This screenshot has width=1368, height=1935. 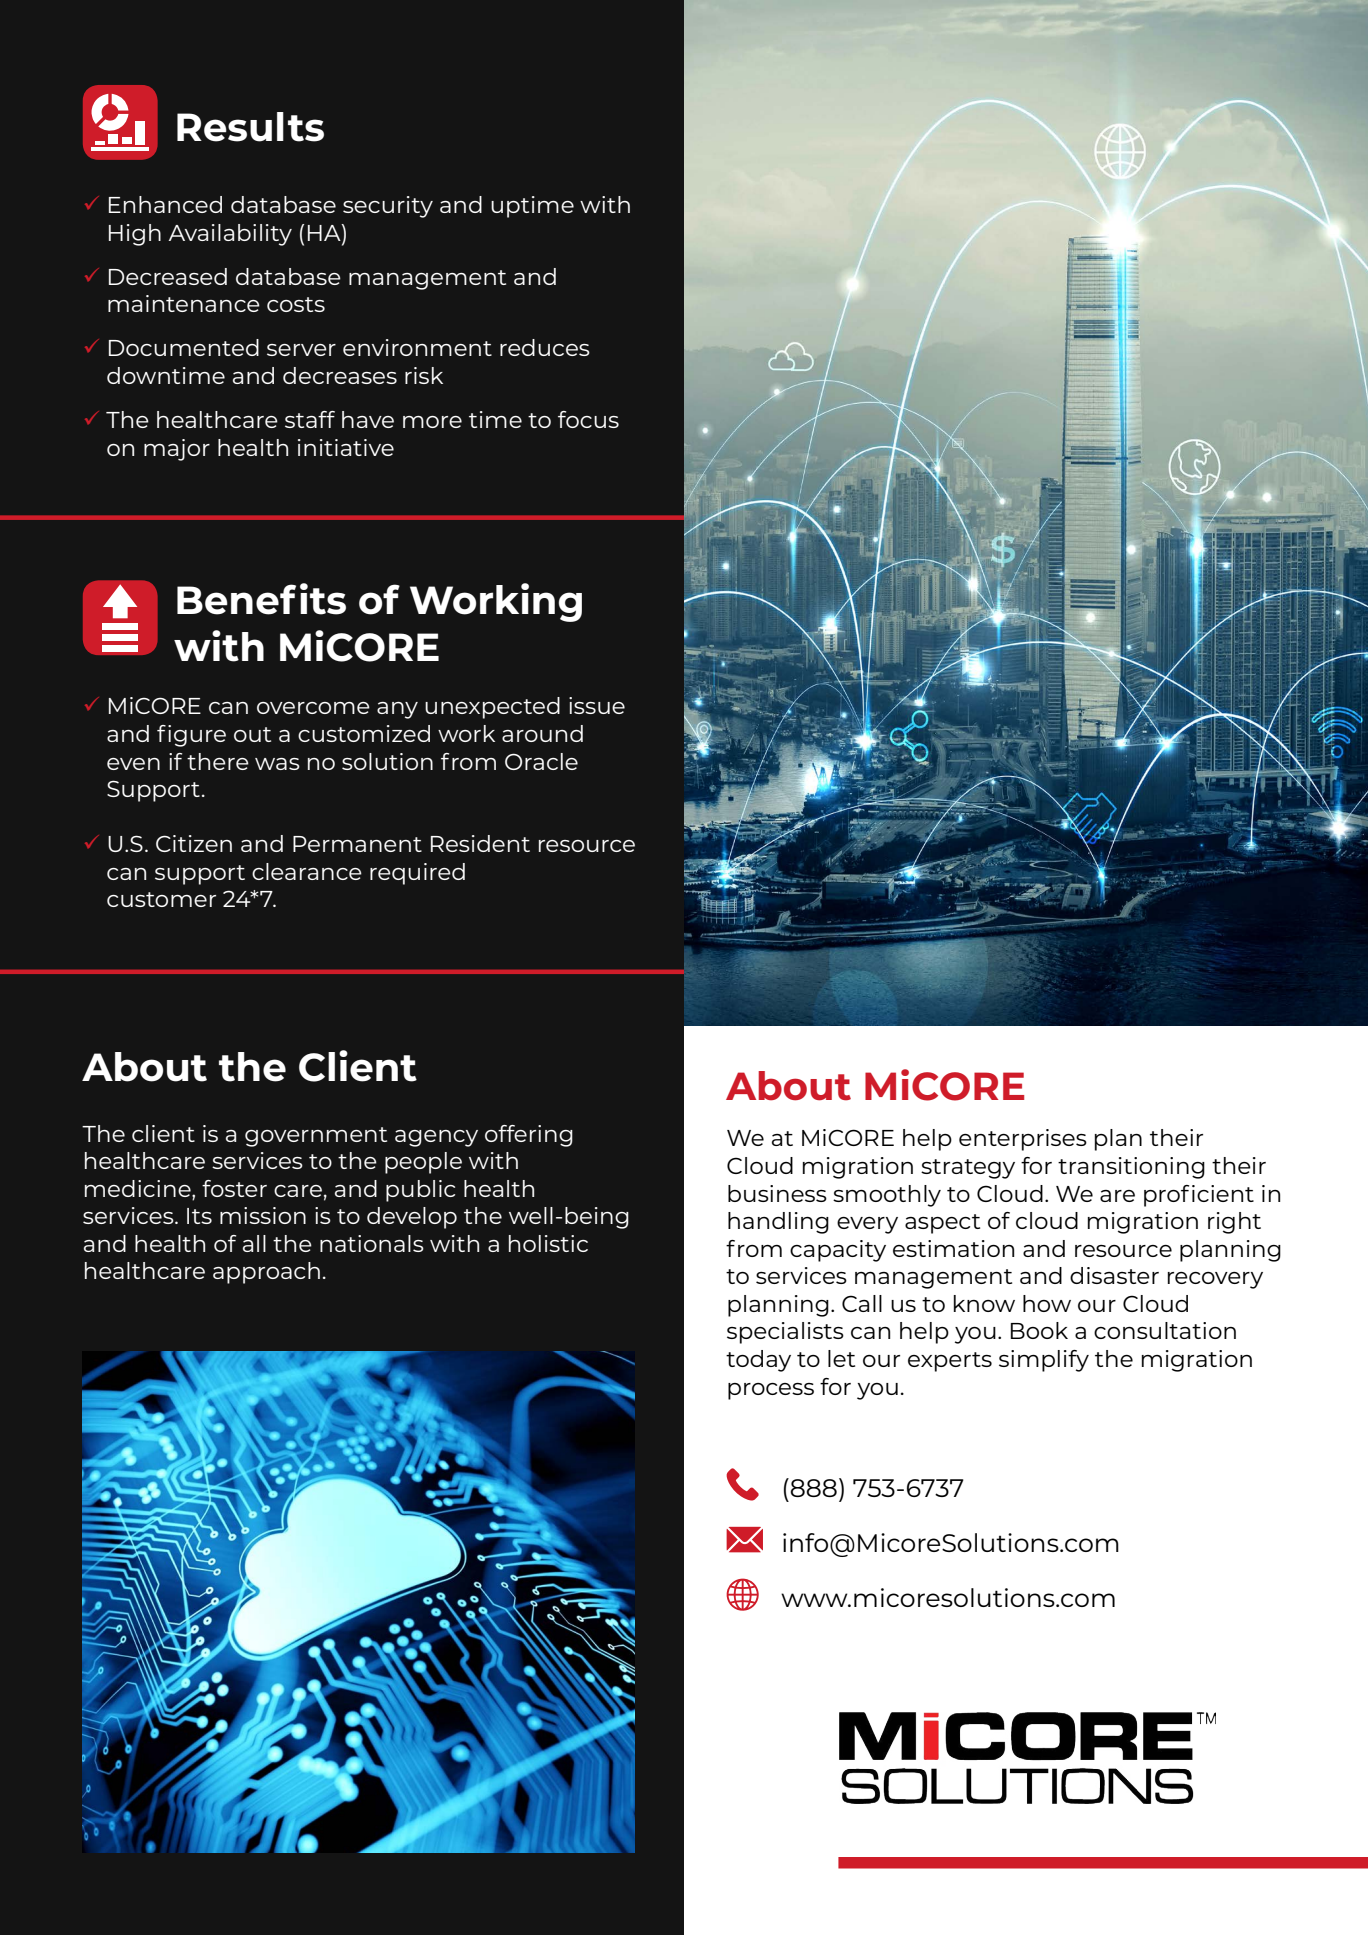 I want to click on today, so click(x=758, y=1361).
